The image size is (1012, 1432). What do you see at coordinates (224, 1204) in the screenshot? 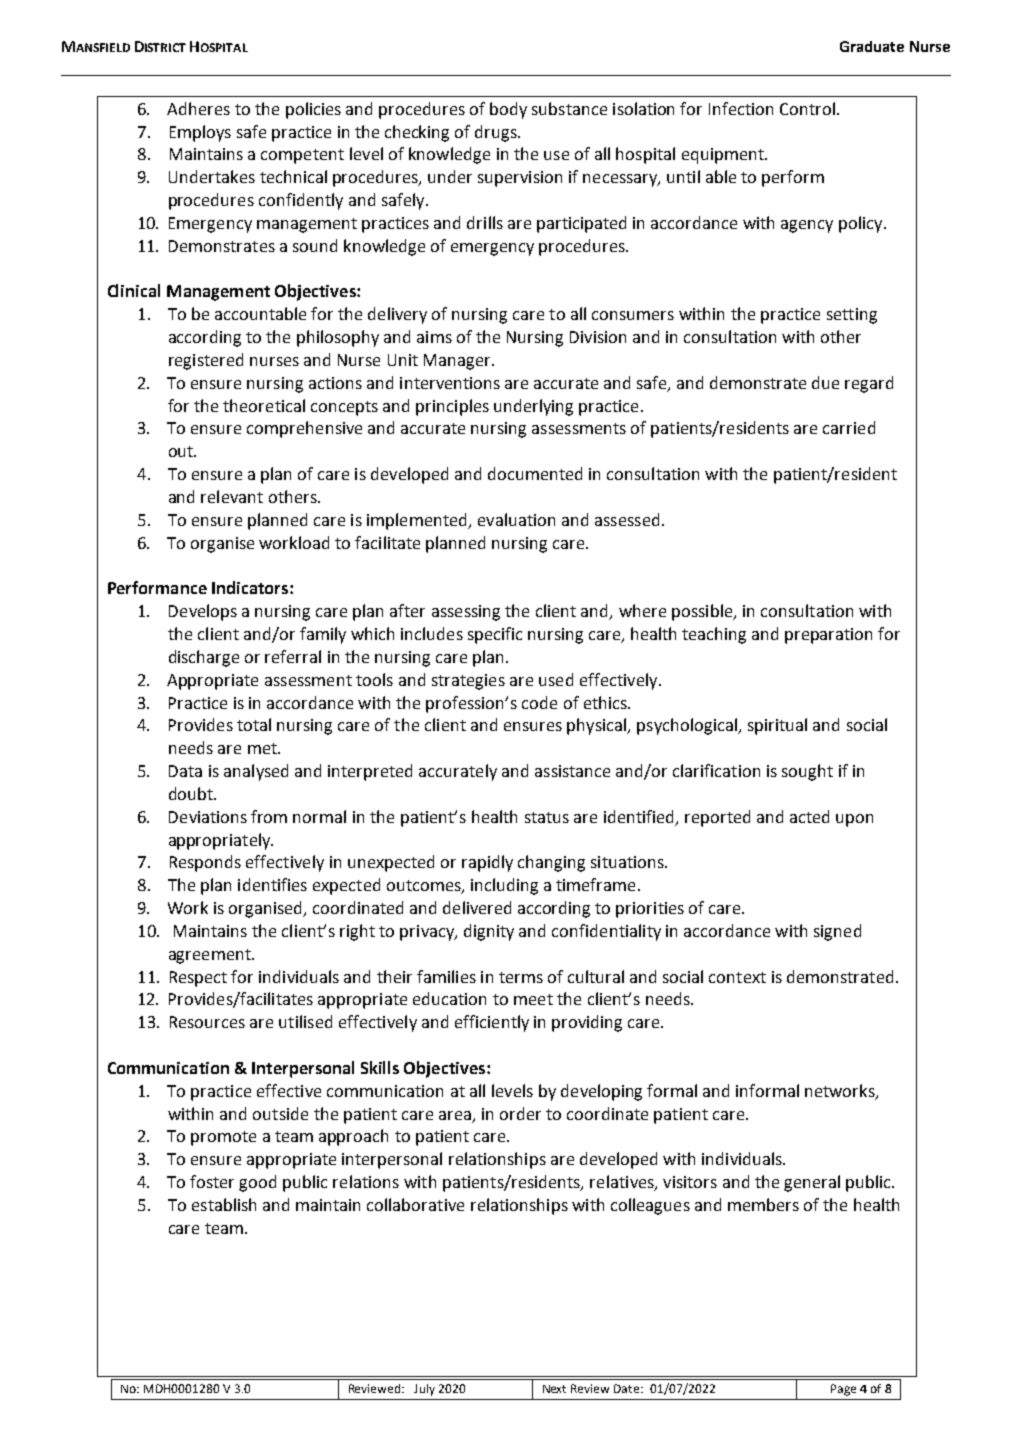
I see `establish` at bounding box center [224, 1204].
